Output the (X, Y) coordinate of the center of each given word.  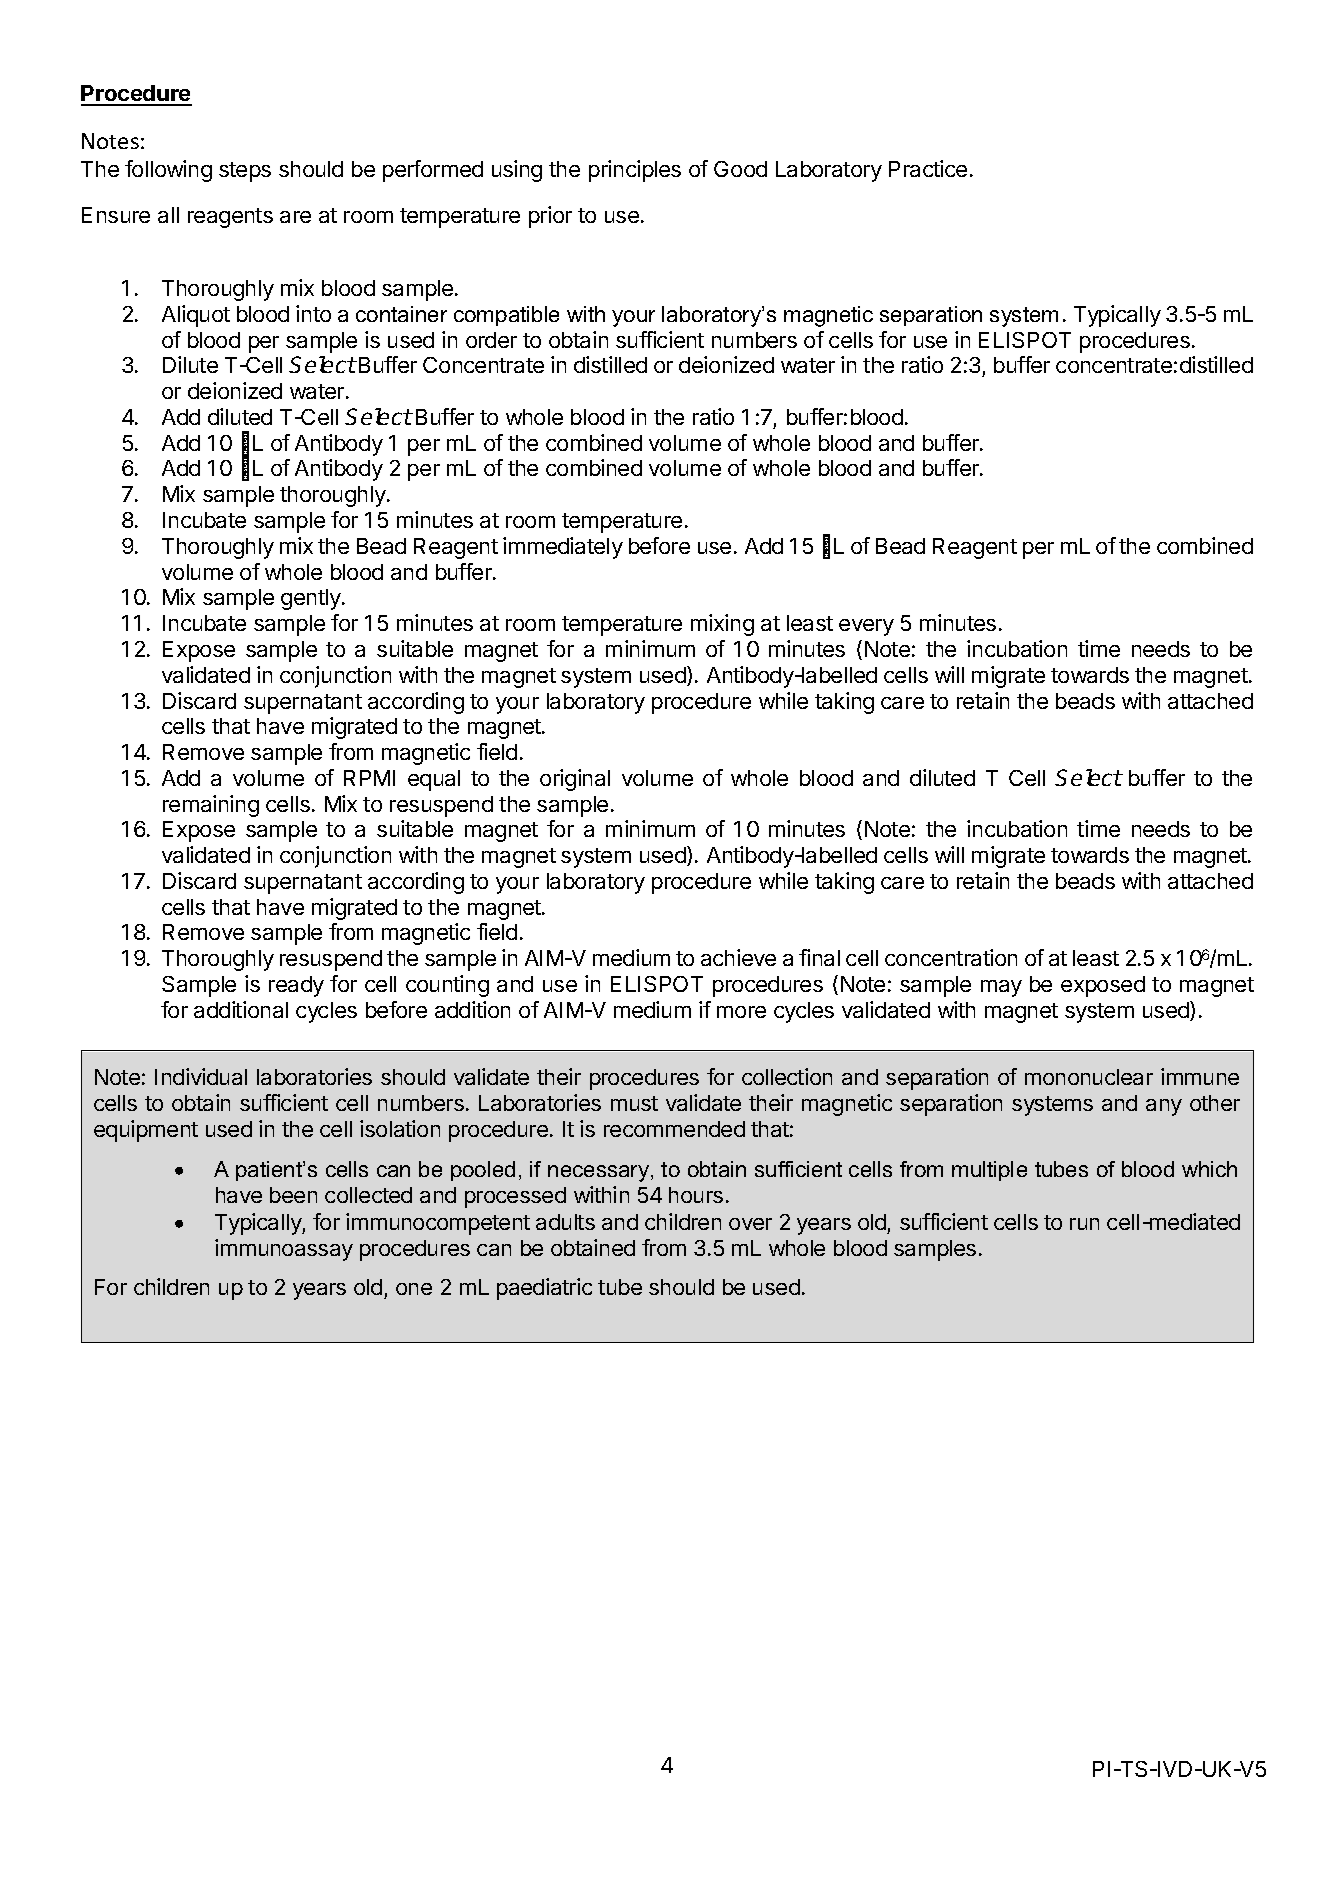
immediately (563, 548)
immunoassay (284, 1250)
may (1001, 988)
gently (312, 599)
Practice (928, 168)
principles (635, 171)
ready (296, 986)
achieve (738, 957)
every (866, 627)
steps (245, 172)
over (750, 1224)
